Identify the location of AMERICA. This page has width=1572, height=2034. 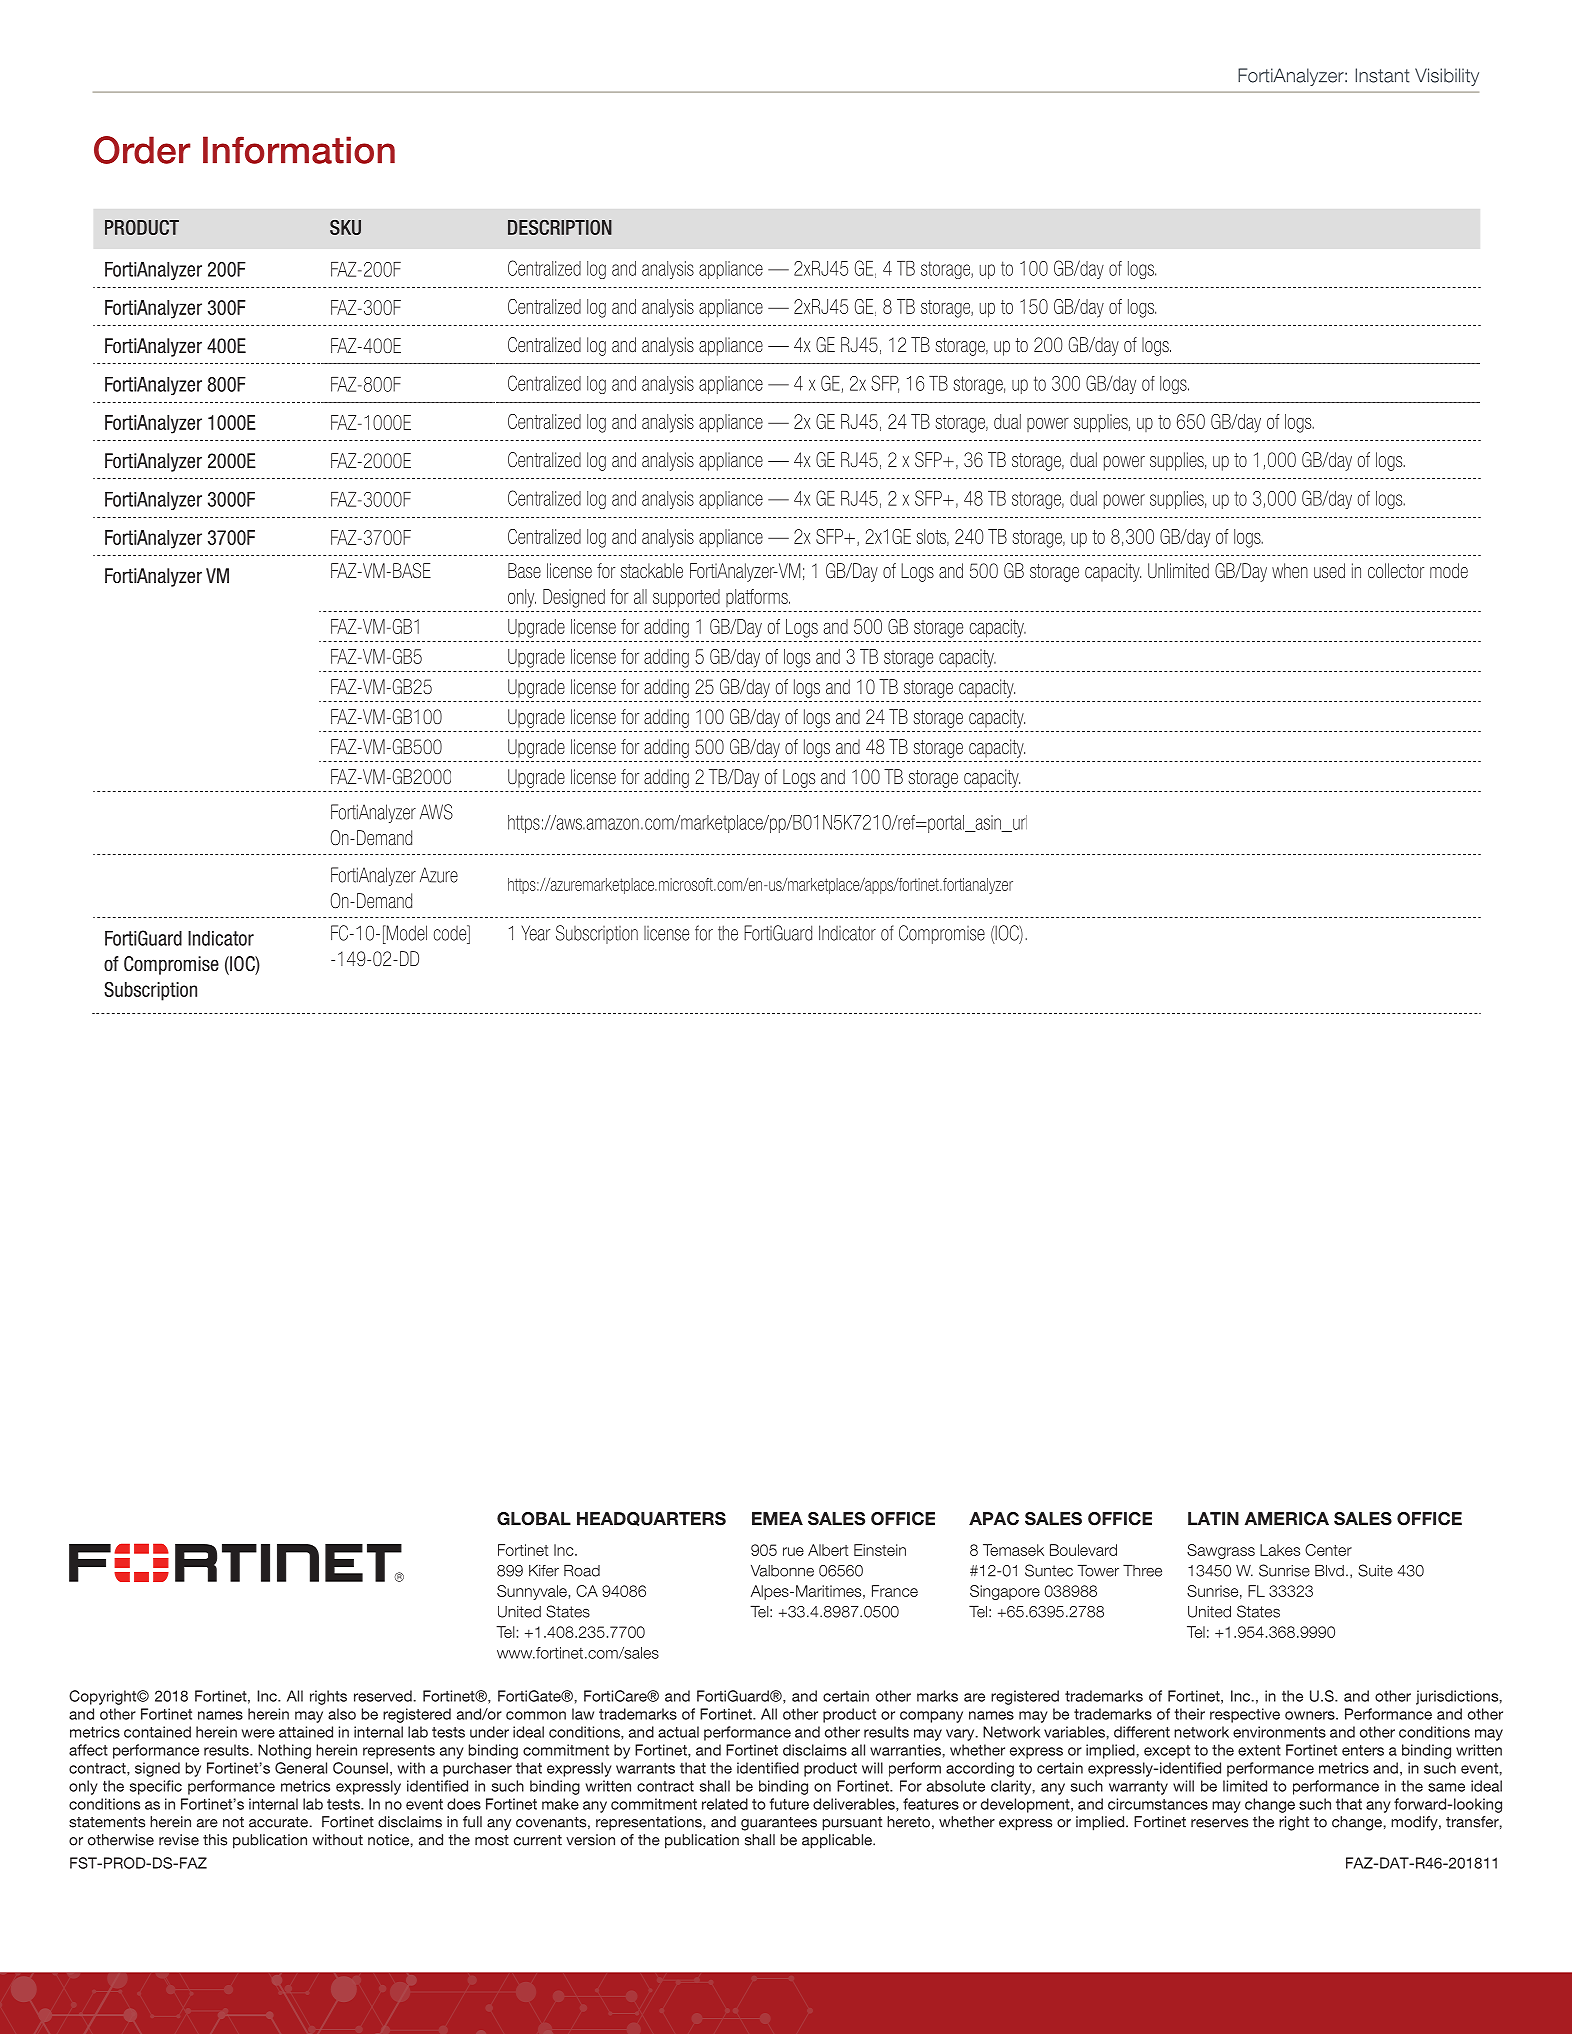
(1287, 1519).
